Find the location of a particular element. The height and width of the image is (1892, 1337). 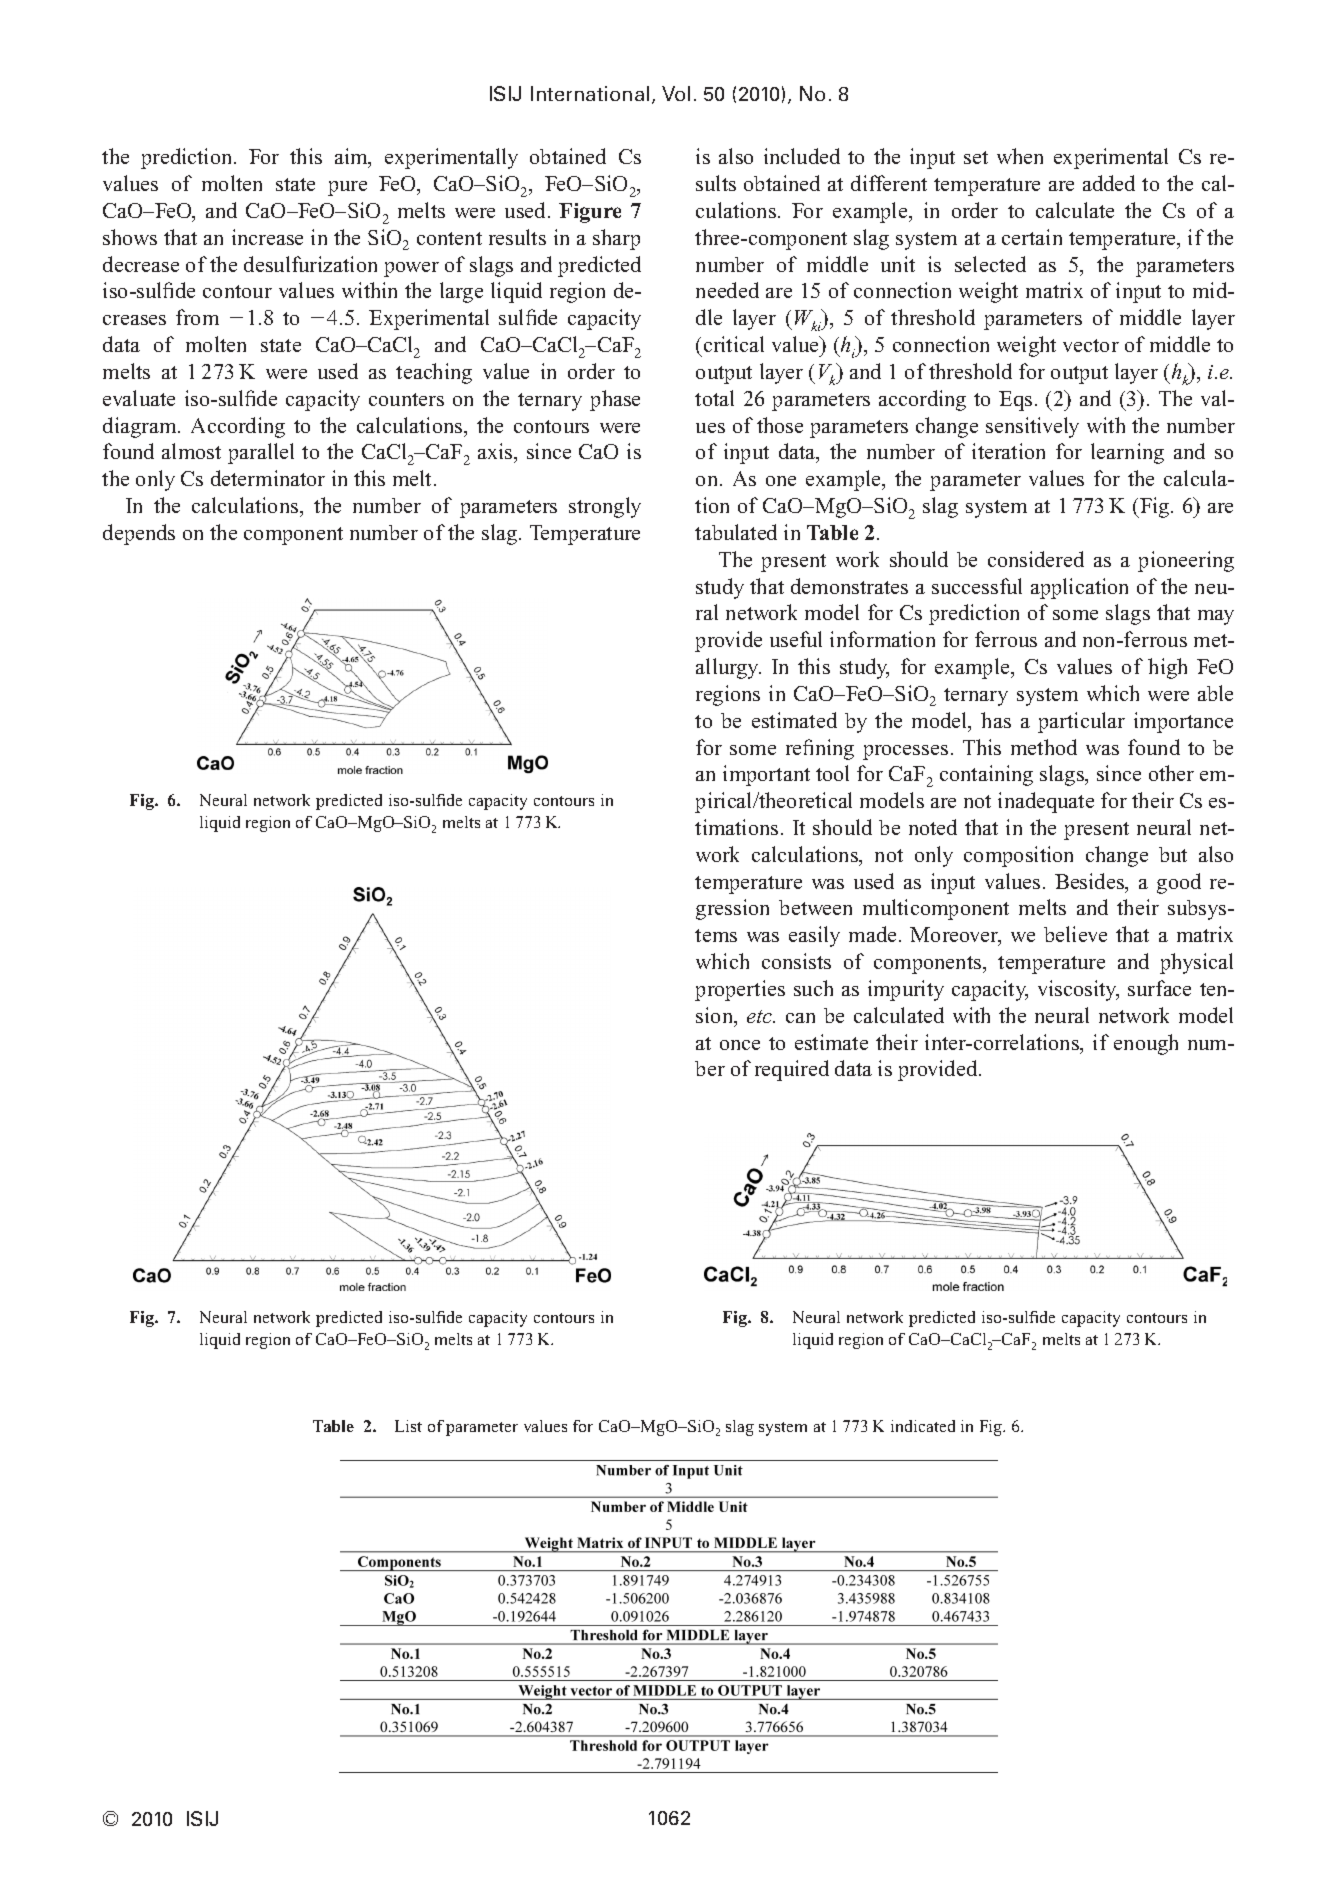

Vol is located at coordinates (676, 93).
